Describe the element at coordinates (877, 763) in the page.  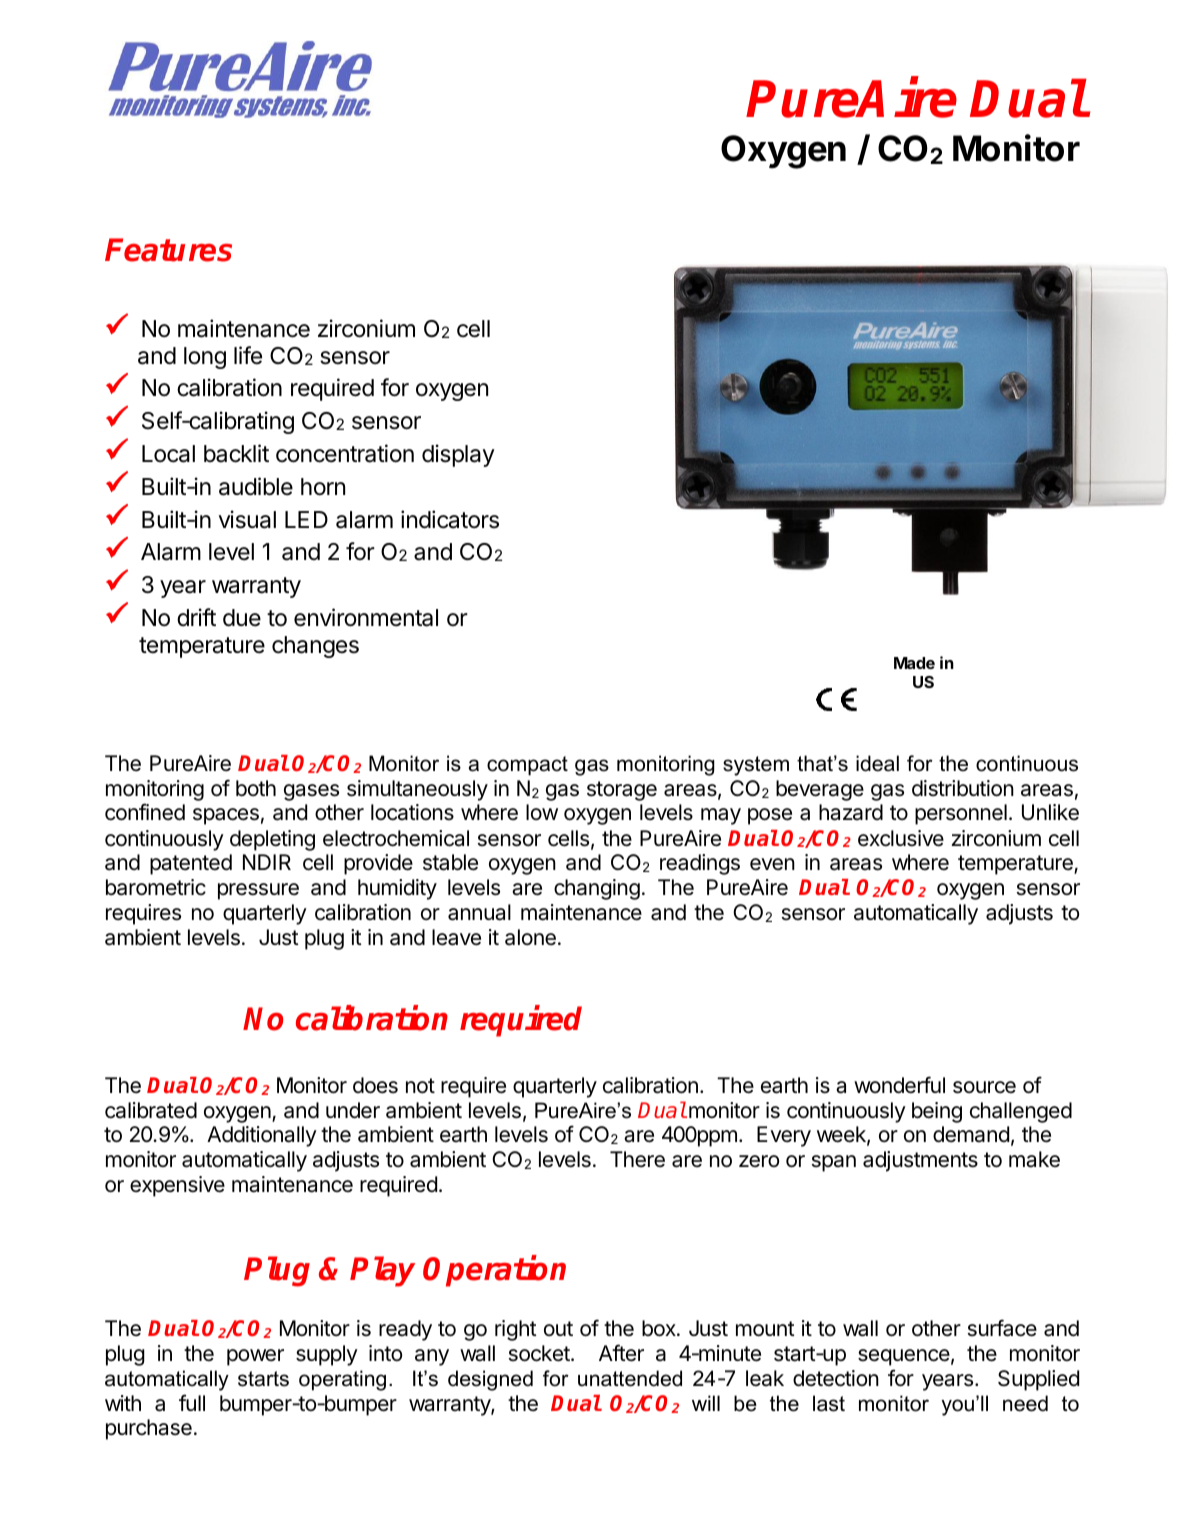
I see `ideal` at that location.
